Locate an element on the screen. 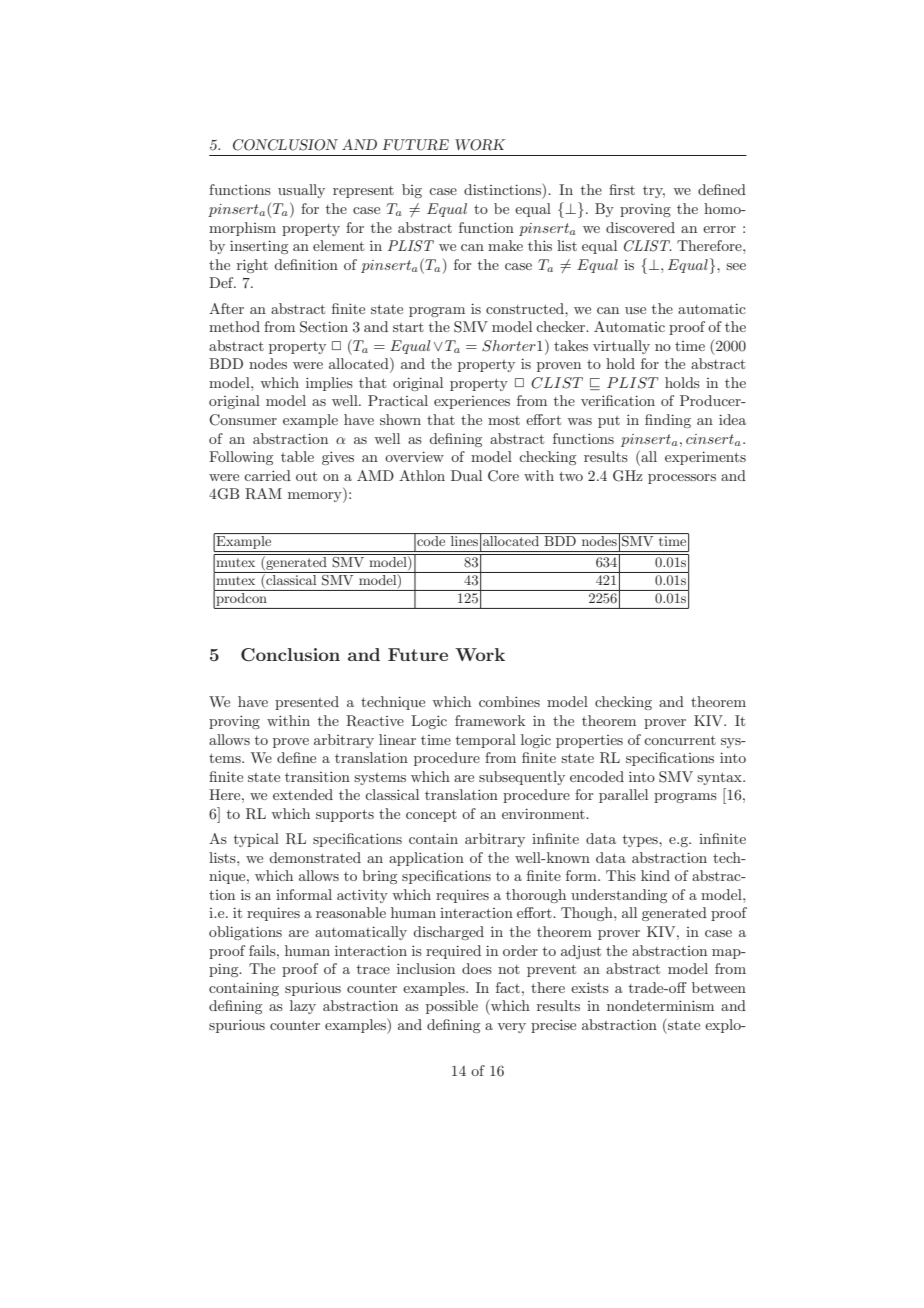 This screenshot has height=1308, width=924. out is located at coordinates (306, 476).
